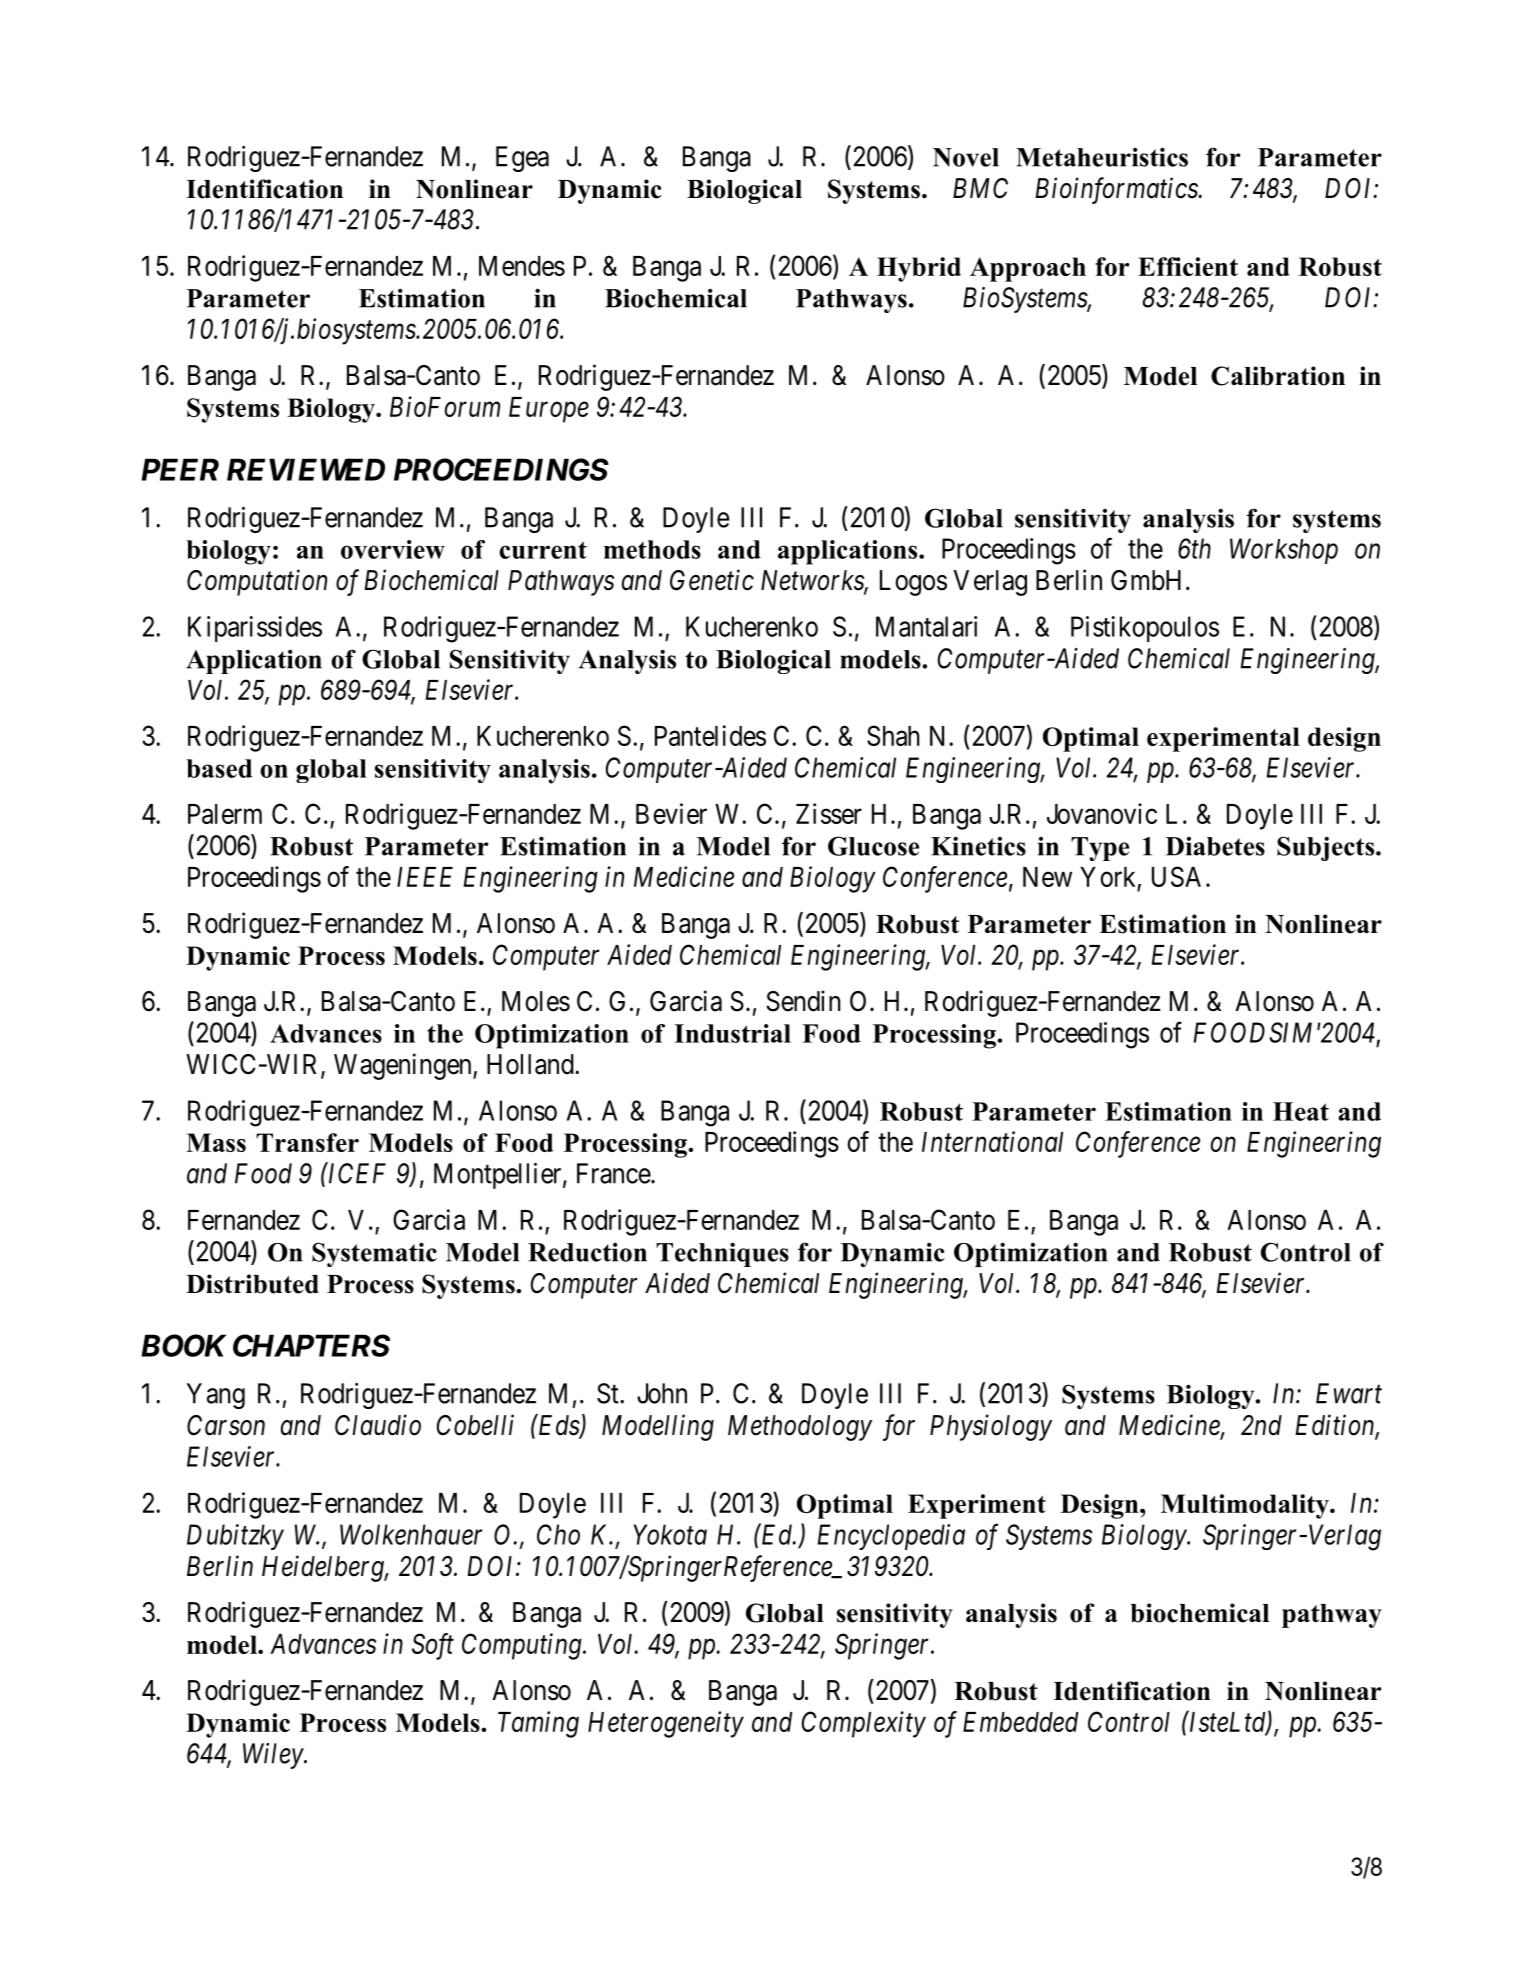 This screenshot has height=1971, width=1523. What do you see at coordinates (1179, 876) in the screenshot?
I see `USA` at bounding box center [1179, 876].
